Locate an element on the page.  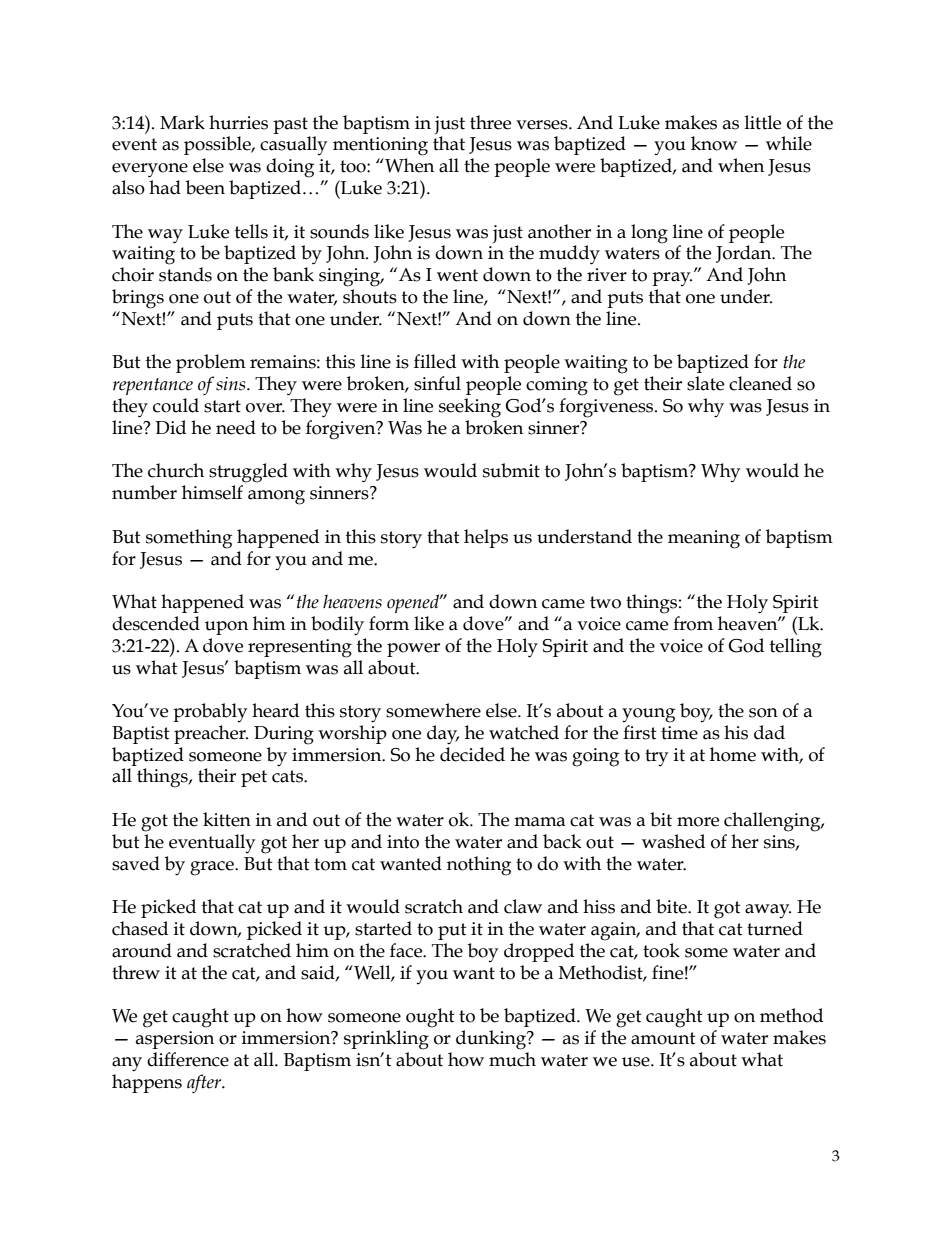
form is located at coordinates (389, 623).
